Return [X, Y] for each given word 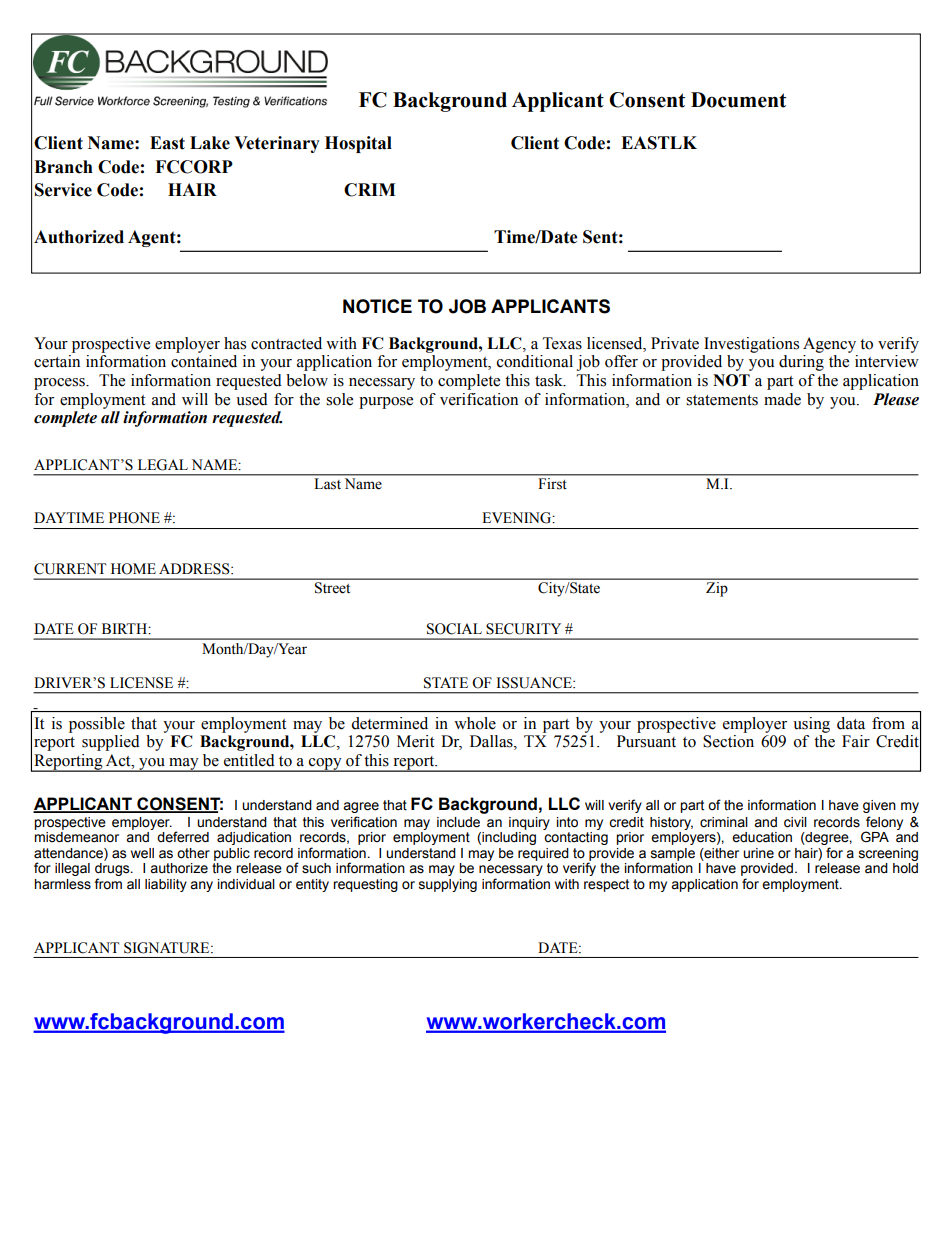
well [142, 853]
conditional [535, 361]
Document [738, 100]
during [801, 363]
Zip [716, 589]
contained [204, 361]
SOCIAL [454, 629]
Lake [210, 143]
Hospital [358, 144]
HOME [133, 569]
